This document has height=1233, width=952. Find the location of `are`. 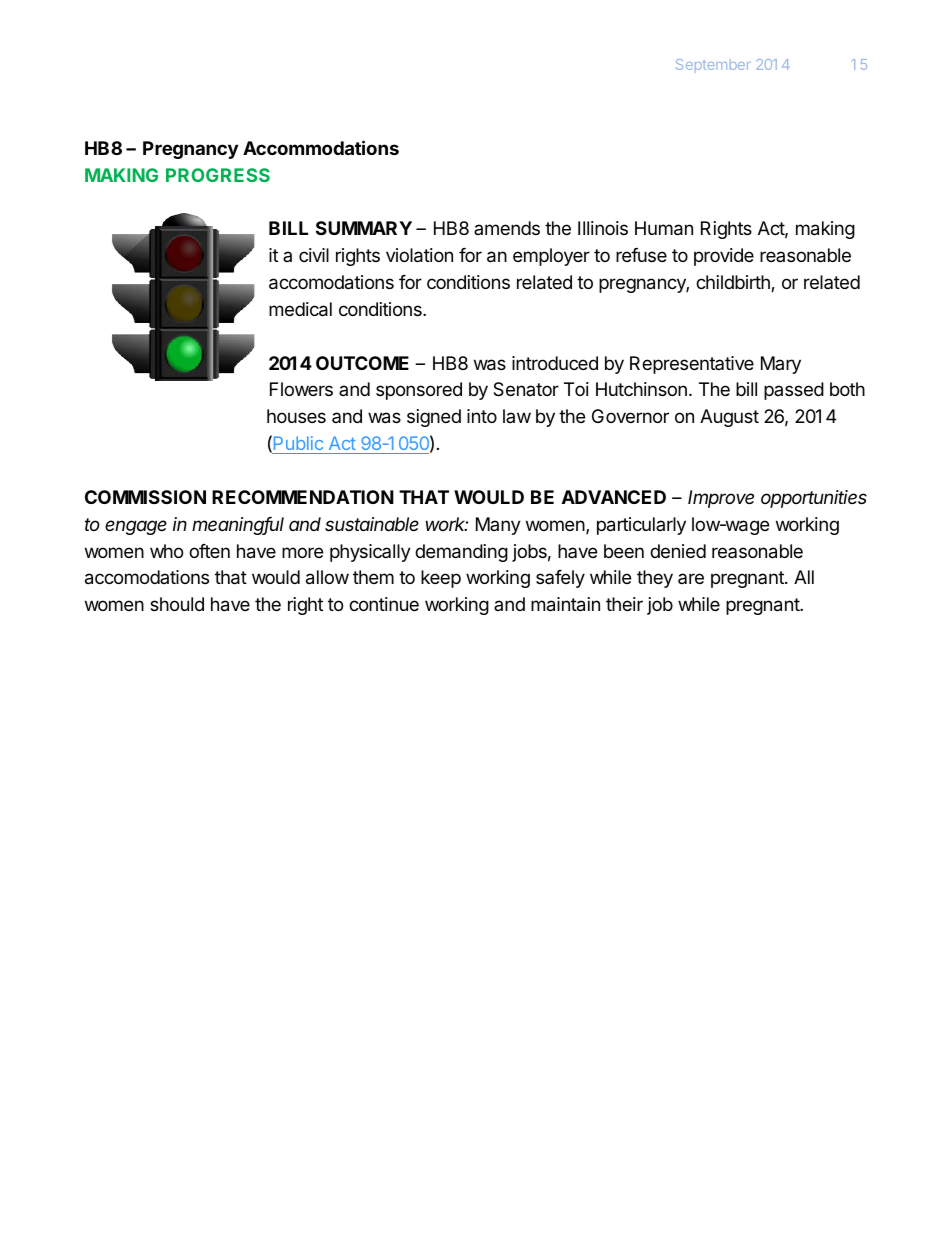

are is located at coordinates (691, 578).
